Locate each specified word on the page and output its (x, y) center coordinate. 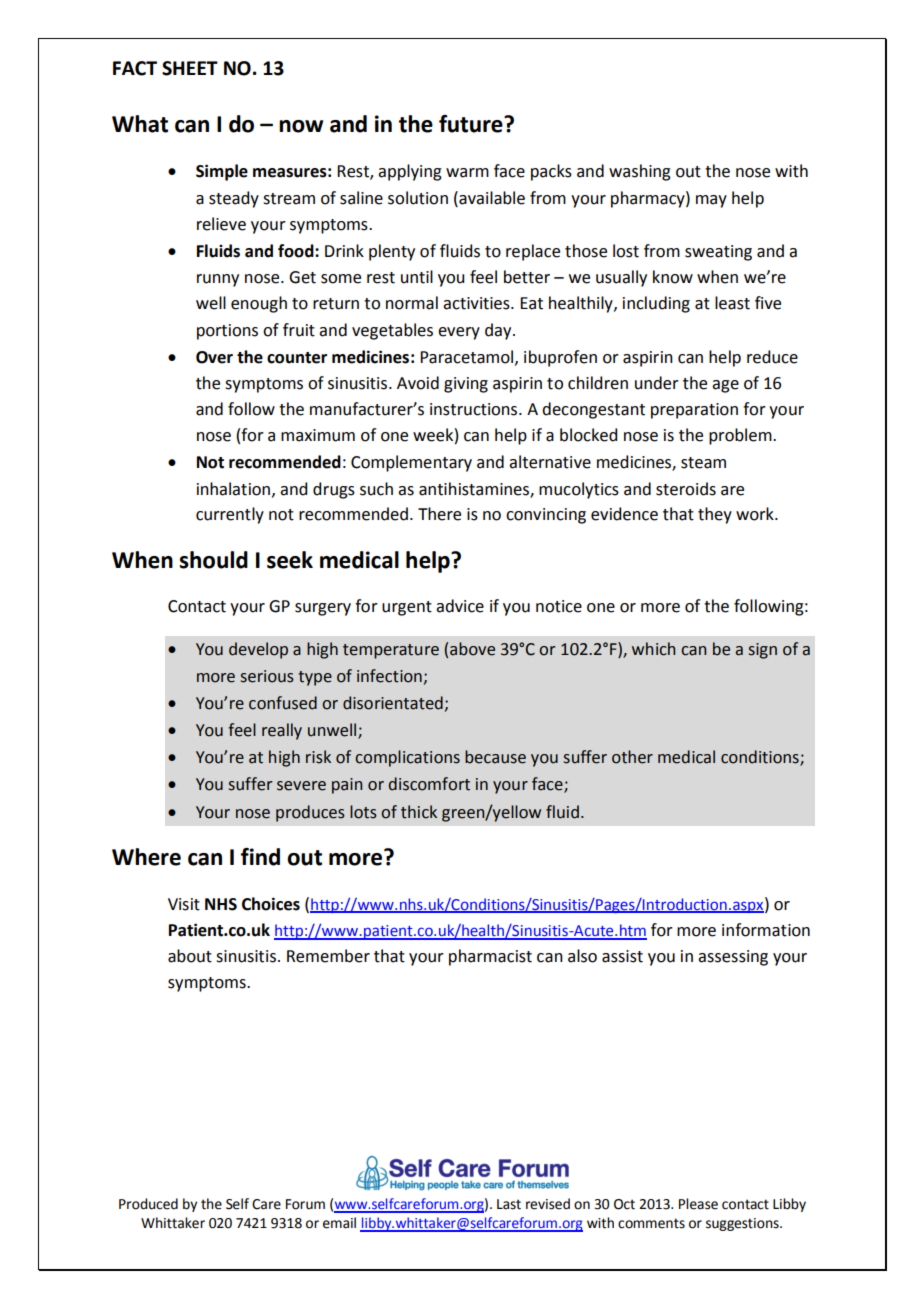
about (190, 956)
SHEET (190, 68)
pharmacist (490, 957)
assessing (733, 958)
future (472, 124)
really (282, 731)
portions (227, 332)
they (715, 515)
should (213, 560)
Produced (148, 1204)
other (632, 757)
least (732, 303)
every (459, 333)
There (439, 514)
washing (640, 172)
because (495, 757)
